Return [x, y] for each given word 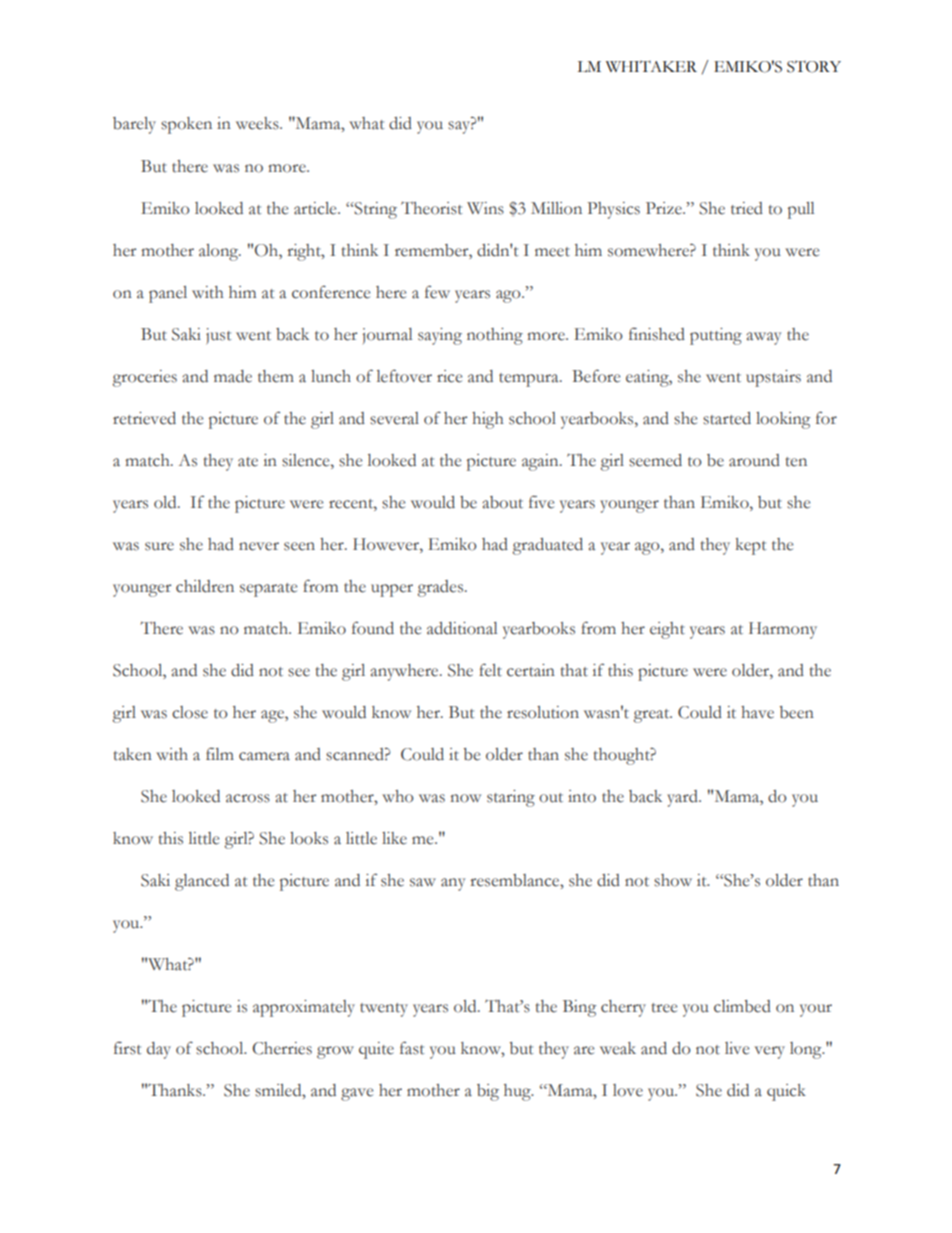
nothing [495, 336]
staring [511, 798]
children [205, 586]
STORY [814, 67]
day [159, 1050]
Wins [485, 208]
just [219, 336]
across [248, 798]
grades [441, 588]
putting [716, 336]
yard [683, 798]
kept [751, 546]
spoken [186, 125]
